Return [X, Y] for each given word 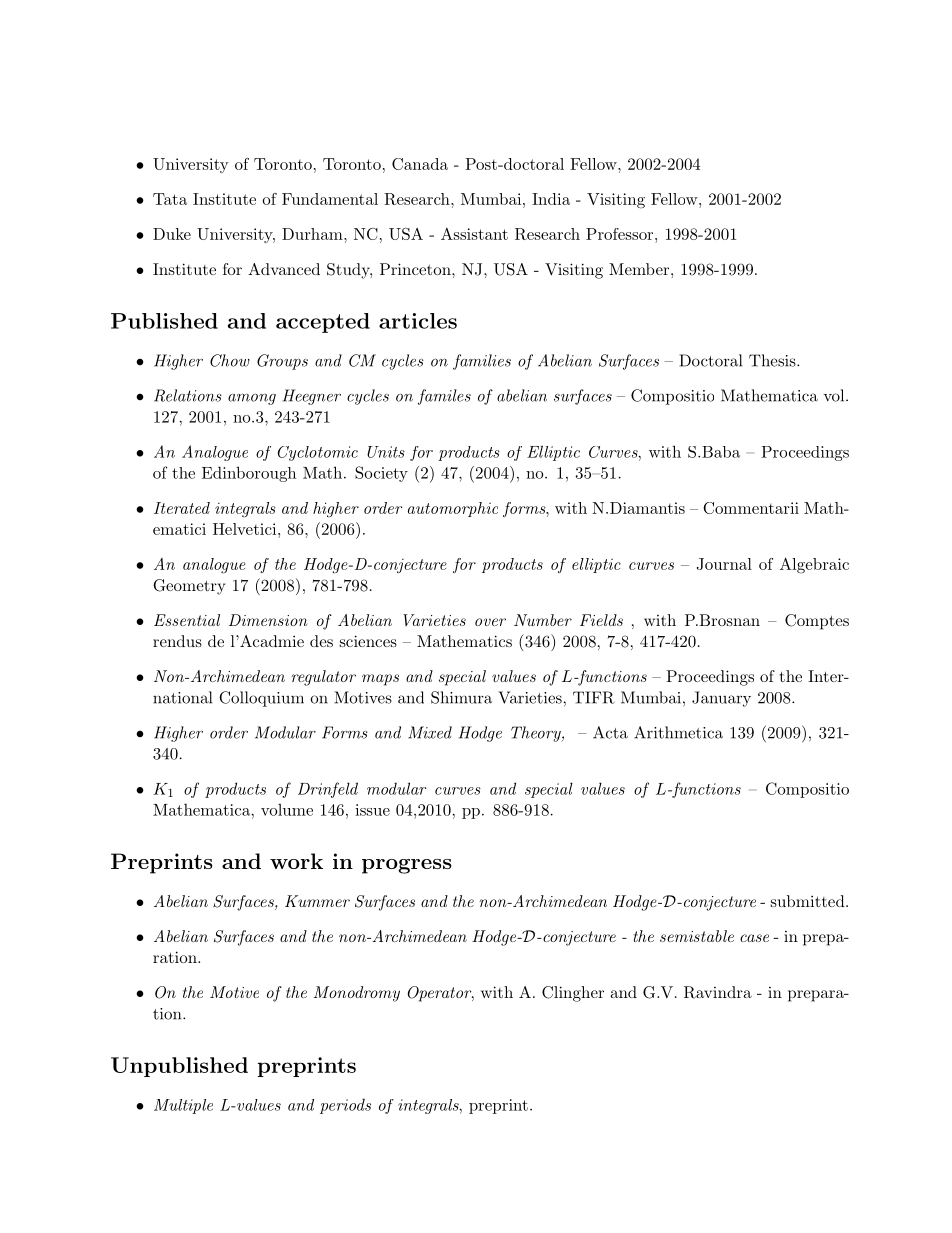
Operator [441, 994]
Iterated [182, 508]
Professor [619, 234]
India [551, 199]
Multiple [183, 1106]
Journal [724, 564]
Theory [537, 734]
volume [287, 810]
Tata [170, 199]
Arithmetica [678, 732]
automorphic [453, 509]
